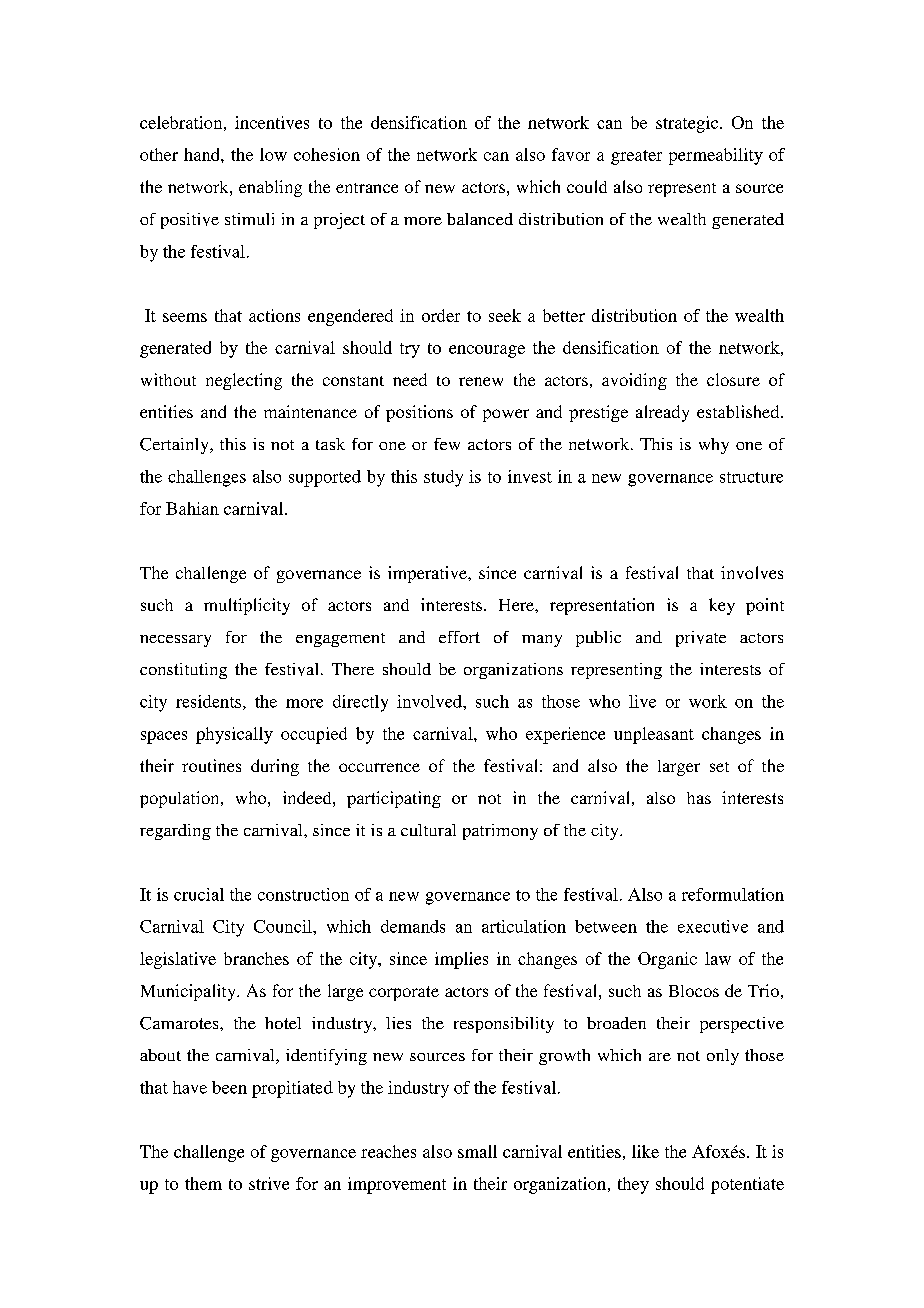  I want to click on crucial, so click(199, 894).
